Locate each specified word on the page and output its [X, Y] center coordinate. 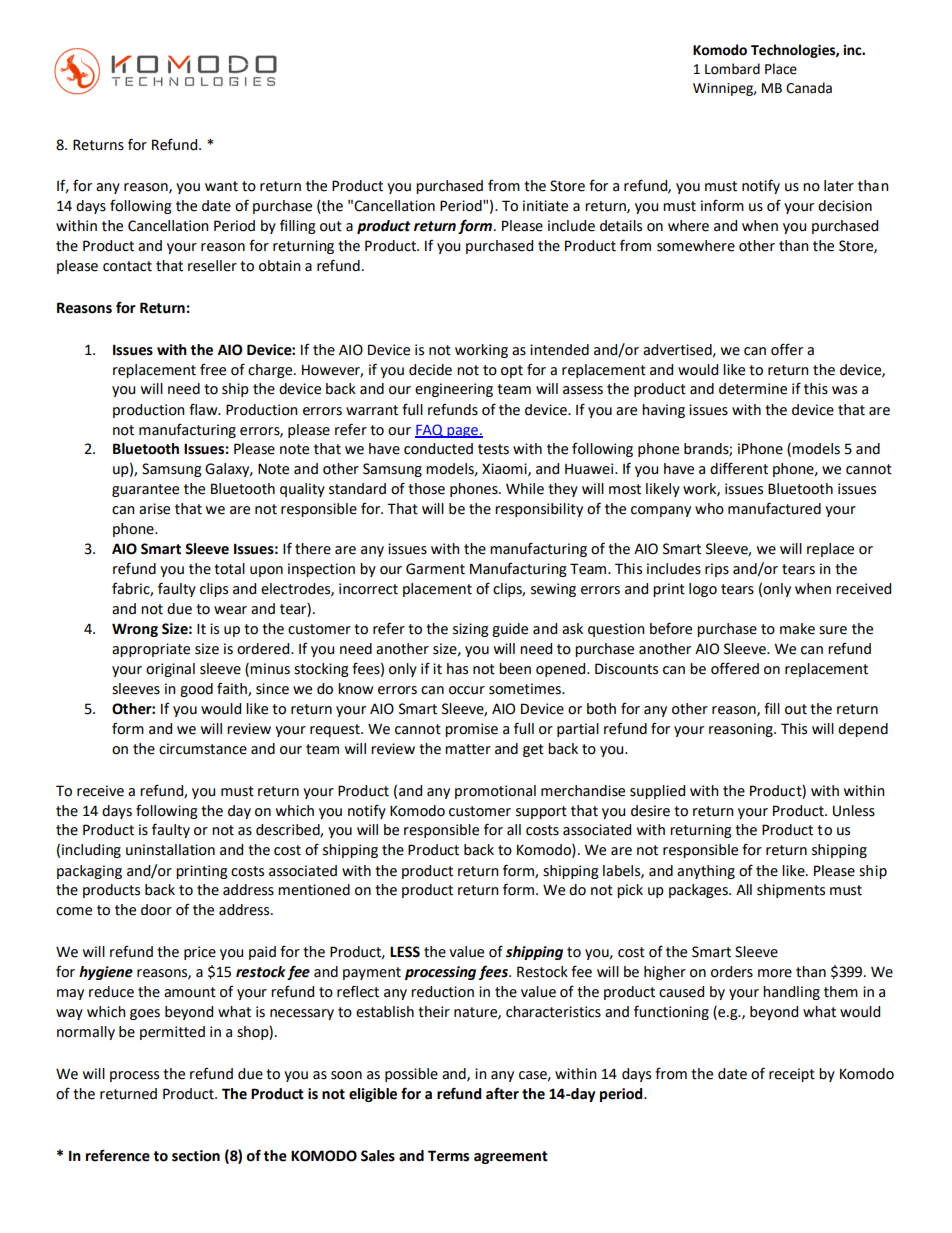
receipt [792, 1075]
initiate [545, 206]
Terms [448, 1156]
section [196, 1156]
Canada [809, 88]
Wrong [135, 630]
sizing [471, 630]
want [221, 186]
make [797, 629]
